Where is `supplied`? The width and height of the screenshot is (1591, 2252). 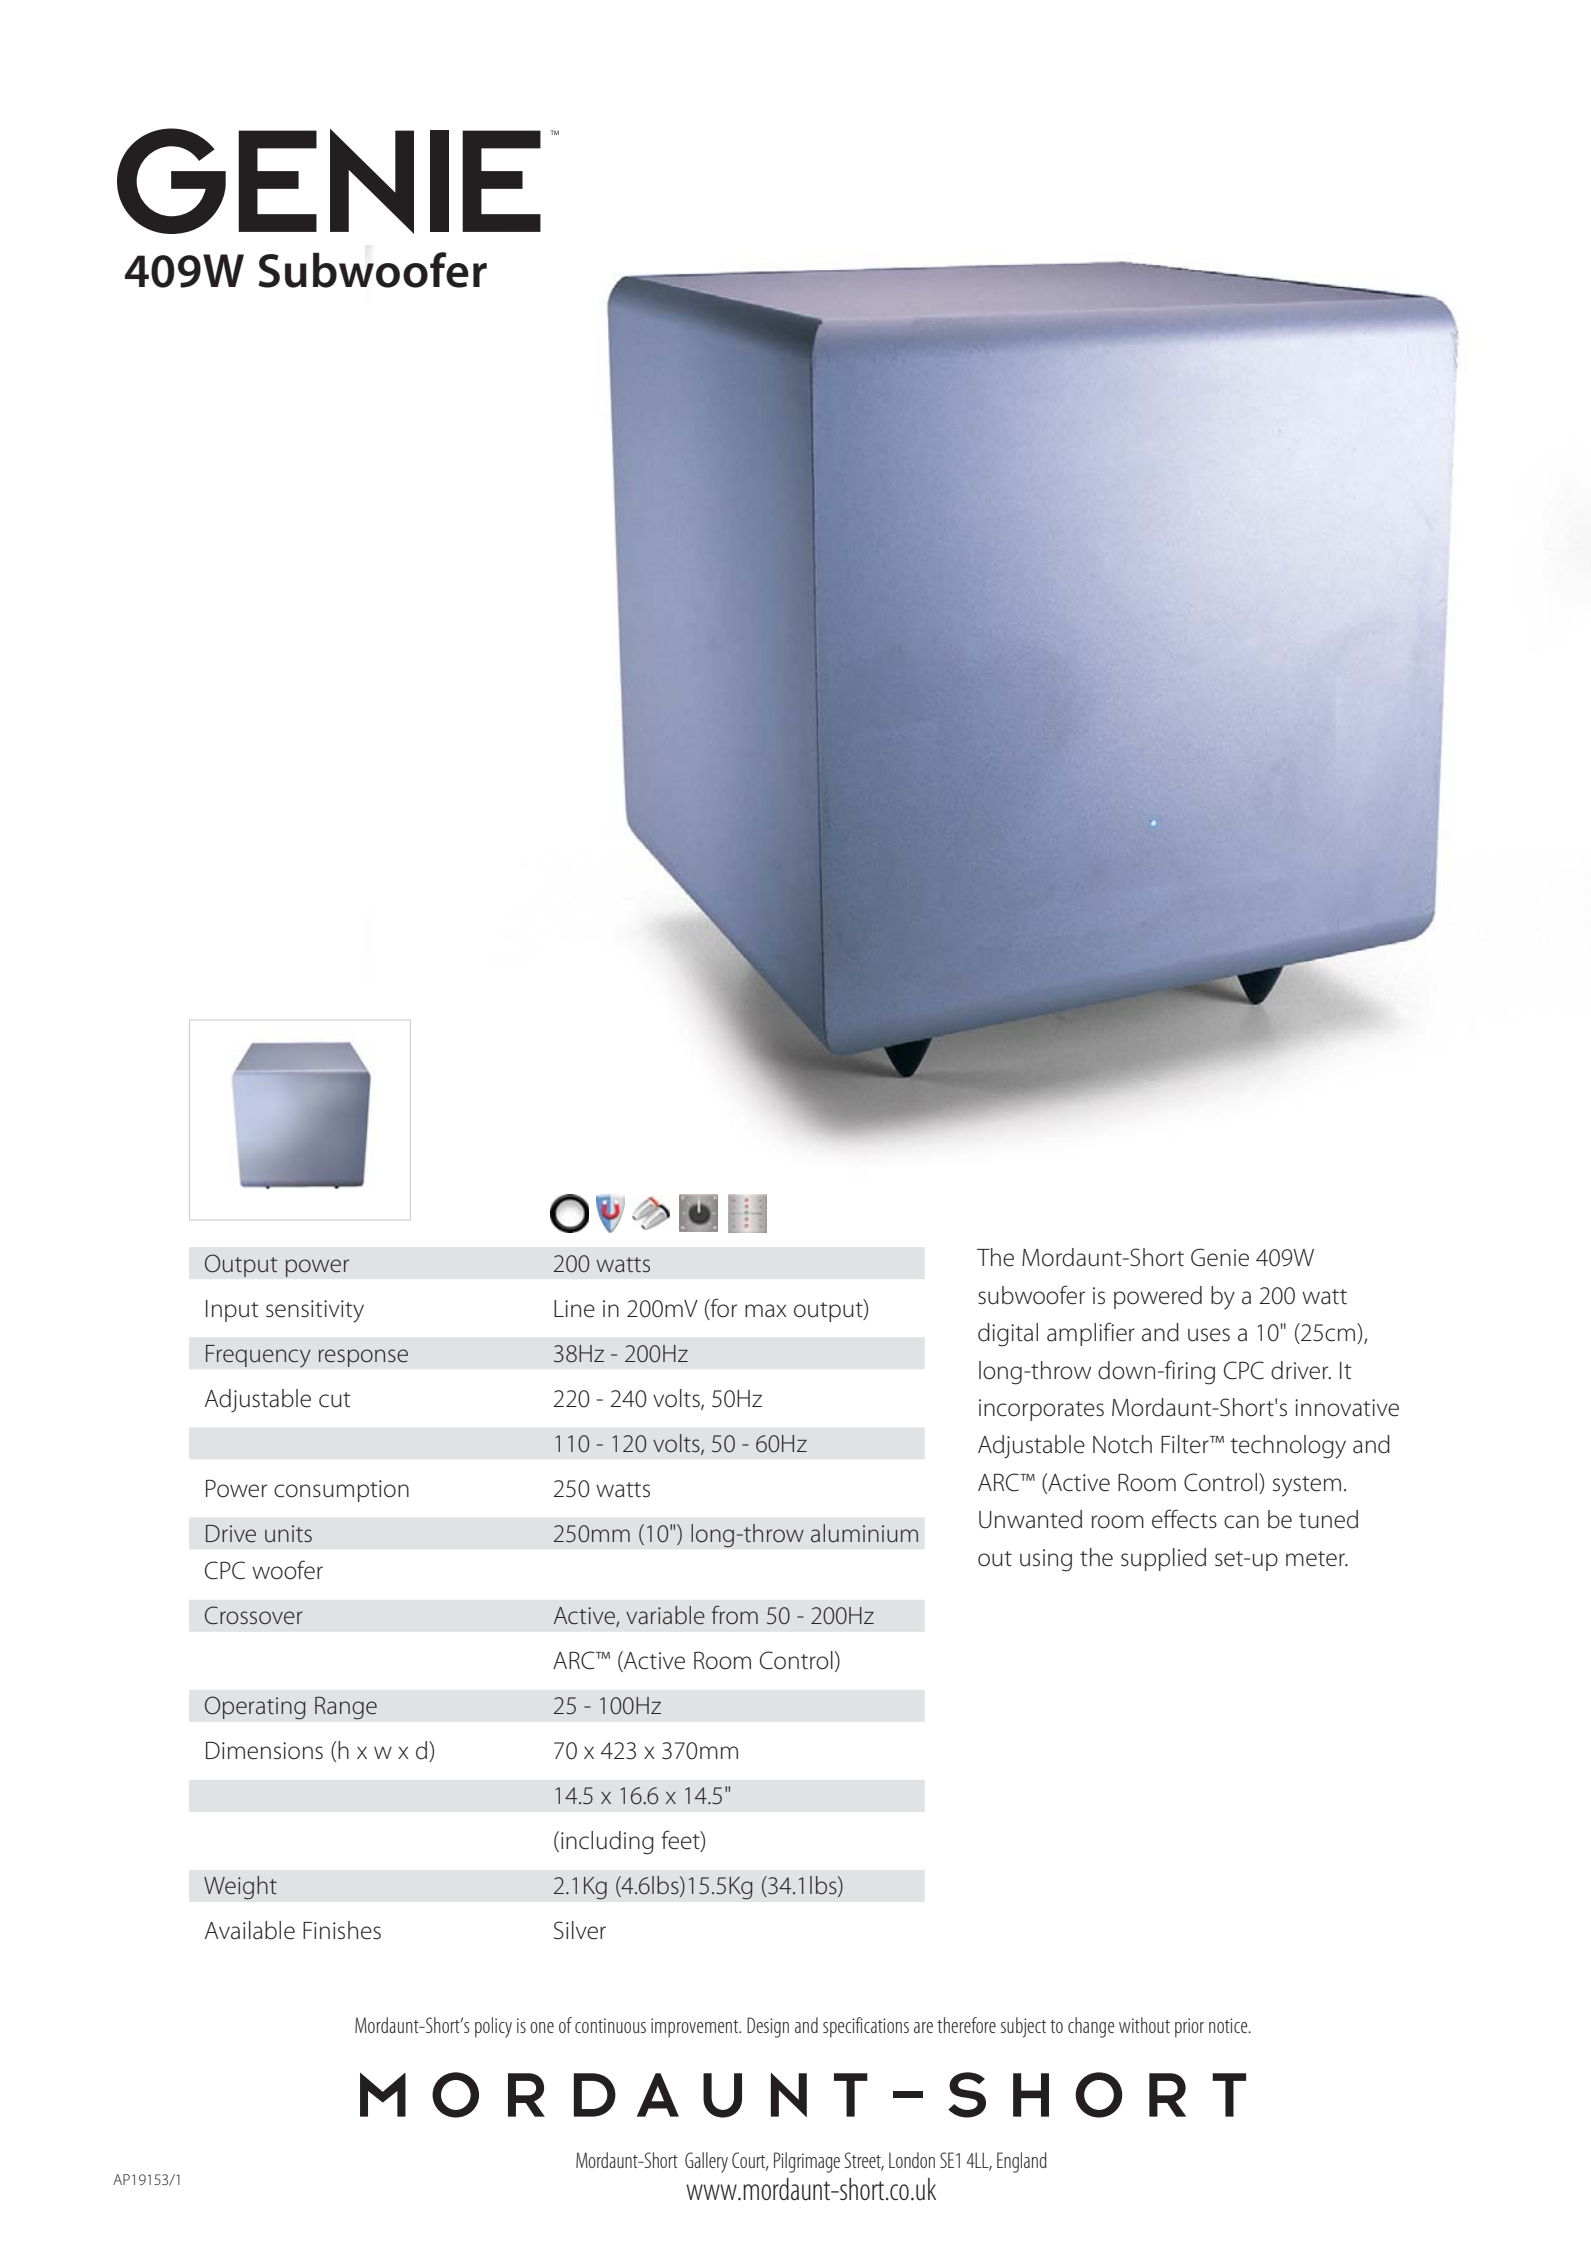
supplied is located at coordinates (1163, 1559).
